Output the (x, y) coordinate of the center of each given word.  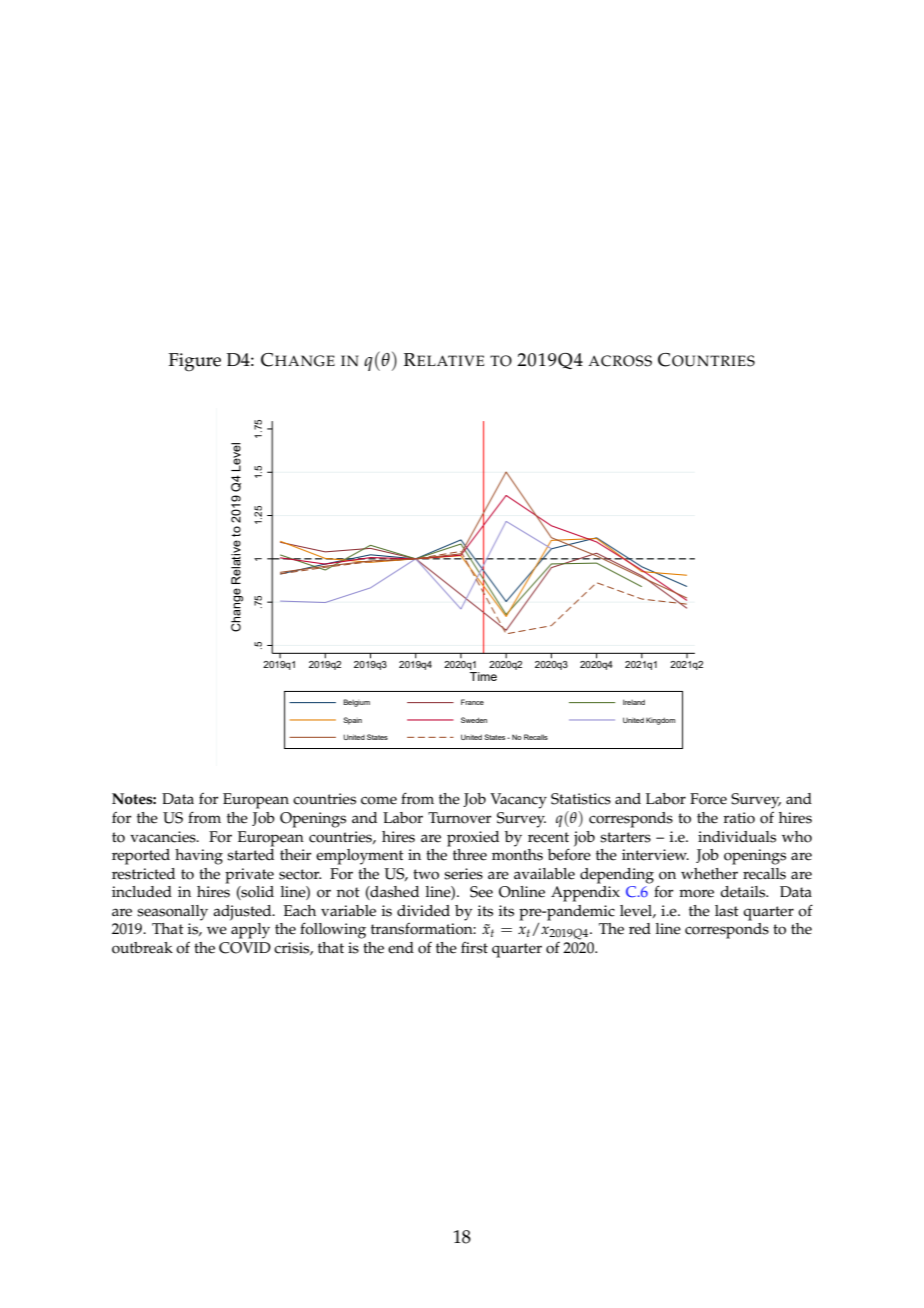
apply (250, 931)
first (474, 947)
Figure (195, 362)
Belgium (356, 703)
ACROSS (620, 361)
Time (483, 675)
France (472, 702)
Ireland (634, 702)
